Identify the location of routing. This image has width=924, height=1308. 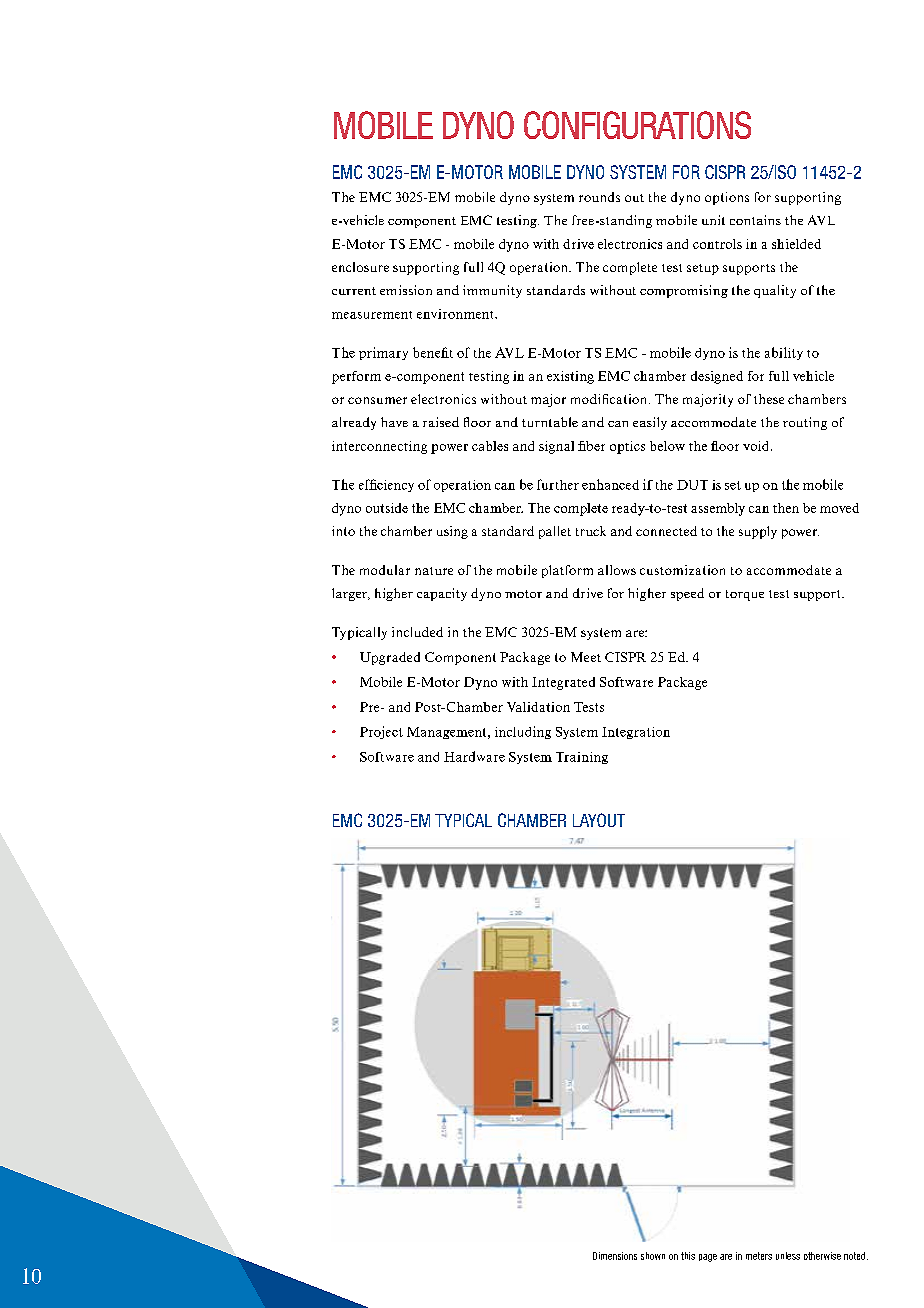
(805, 423).
